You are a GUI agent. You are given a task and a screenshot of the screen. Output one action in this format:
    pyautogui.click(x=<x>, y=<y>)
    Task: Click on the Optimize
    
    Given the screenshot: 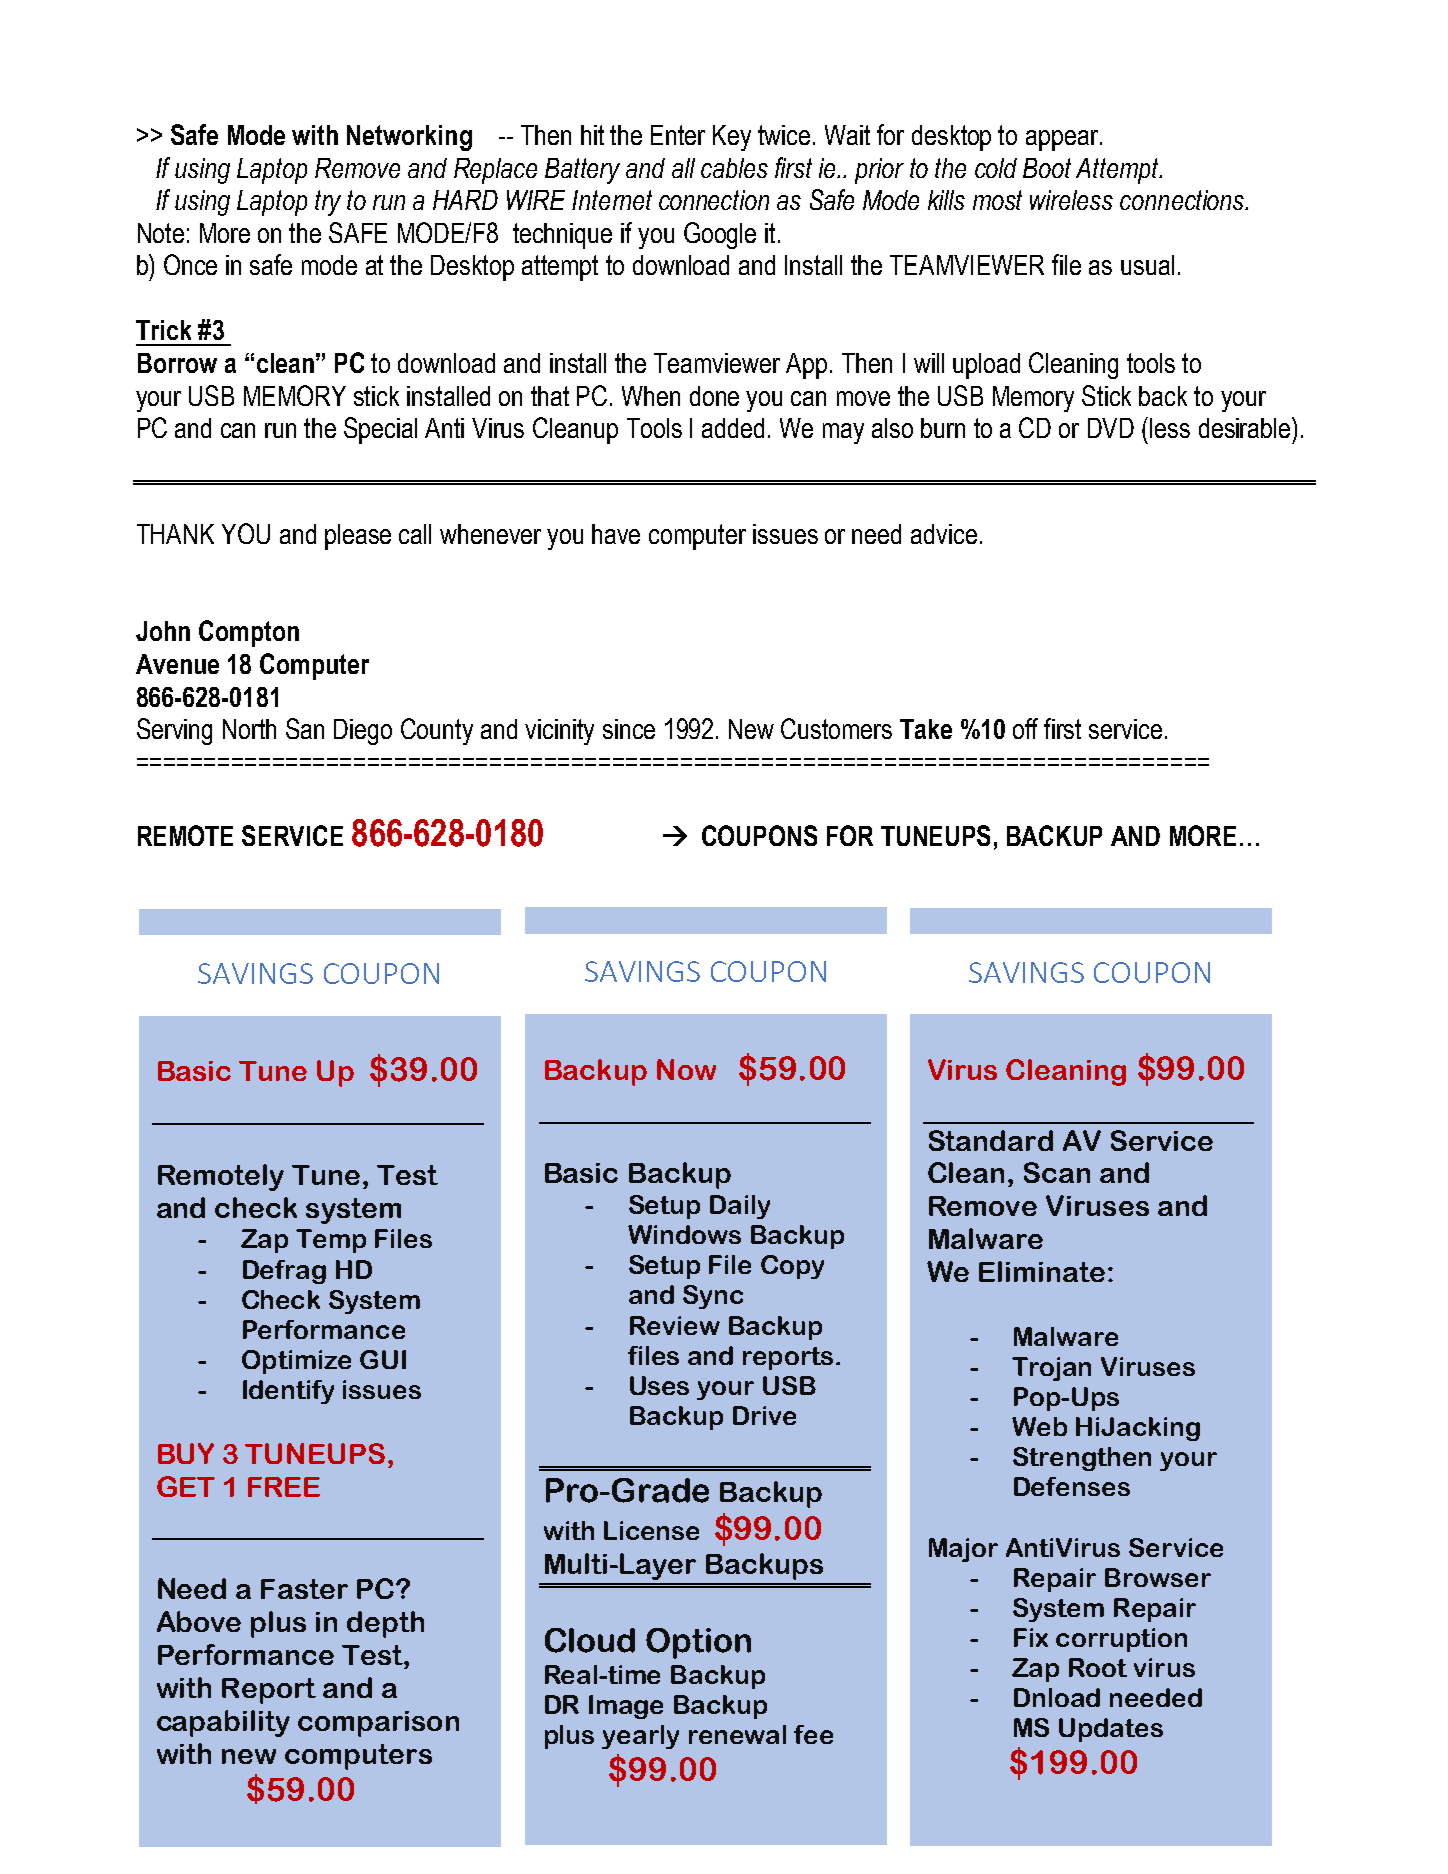 What is the action you would take?
    pyautogui.click(x=296, y=1362)
